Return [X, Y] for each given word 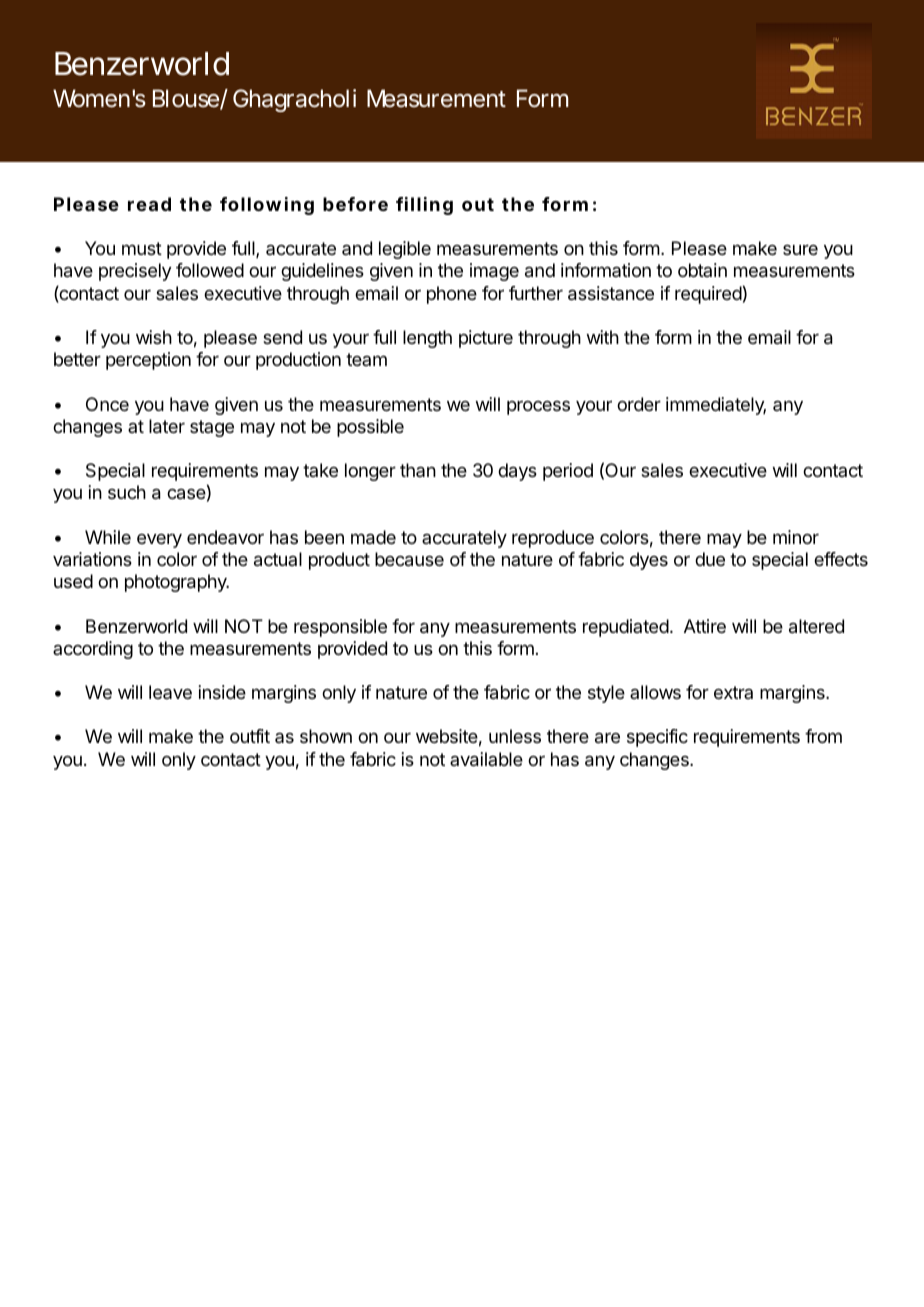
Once [107, 404]
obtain [702, 270]
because [409, 559]
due [710, 559]
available [486, 759]
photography [177, 583]
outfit [250, 736]
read [149, 204]
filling [424, 206]
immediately [716, 406]
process [538, 408]
